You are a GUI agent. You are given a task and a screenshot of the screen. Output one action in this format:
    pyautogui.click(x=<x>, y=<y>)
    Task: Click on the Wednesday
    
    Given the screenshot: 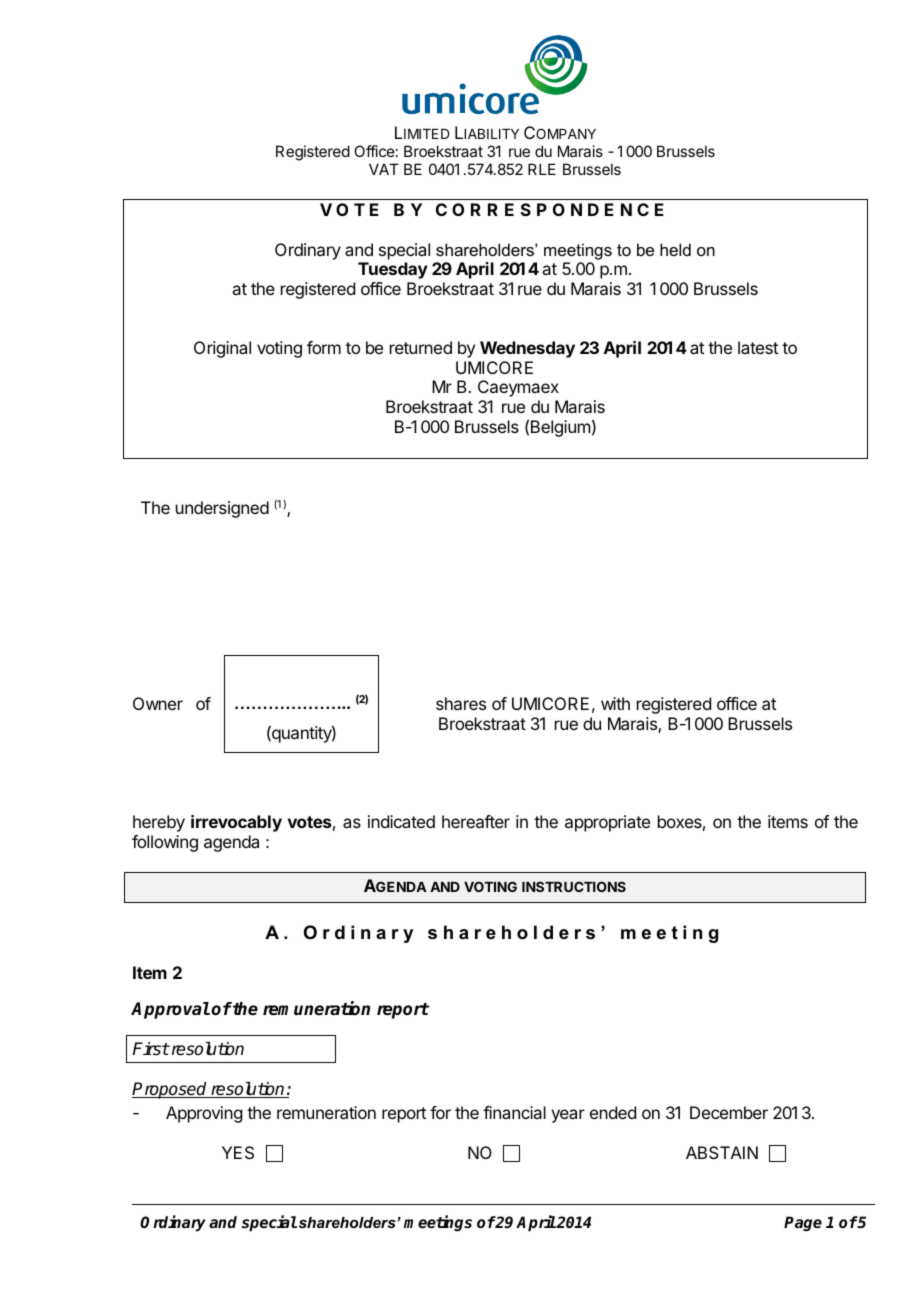 What is the action you would take?
    pyautogui.click(x=527, y=349)
